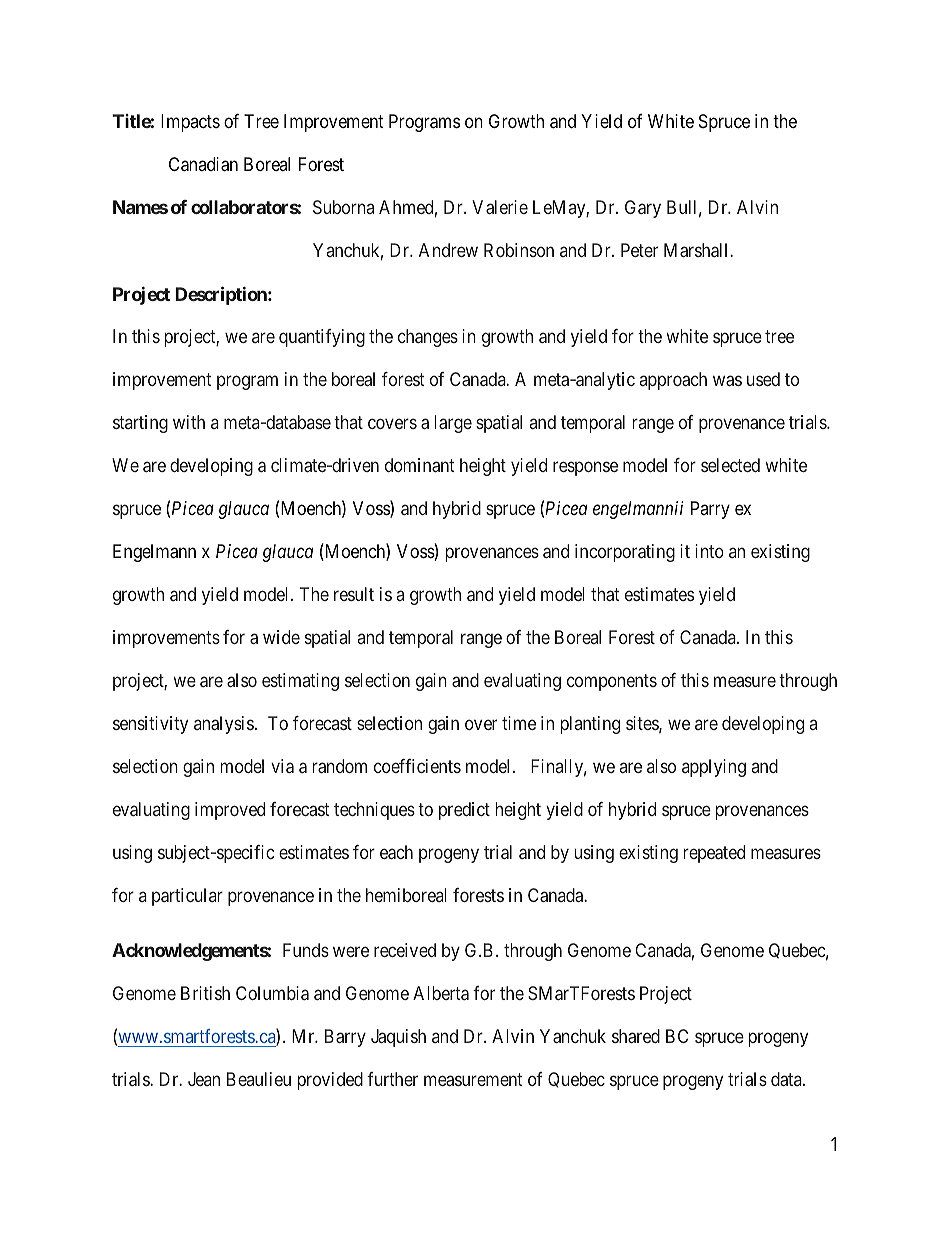 The image size is (952, 1233). Describe the element at coordinates (281, 637) in the screenshot. I see `wide` at that location.
